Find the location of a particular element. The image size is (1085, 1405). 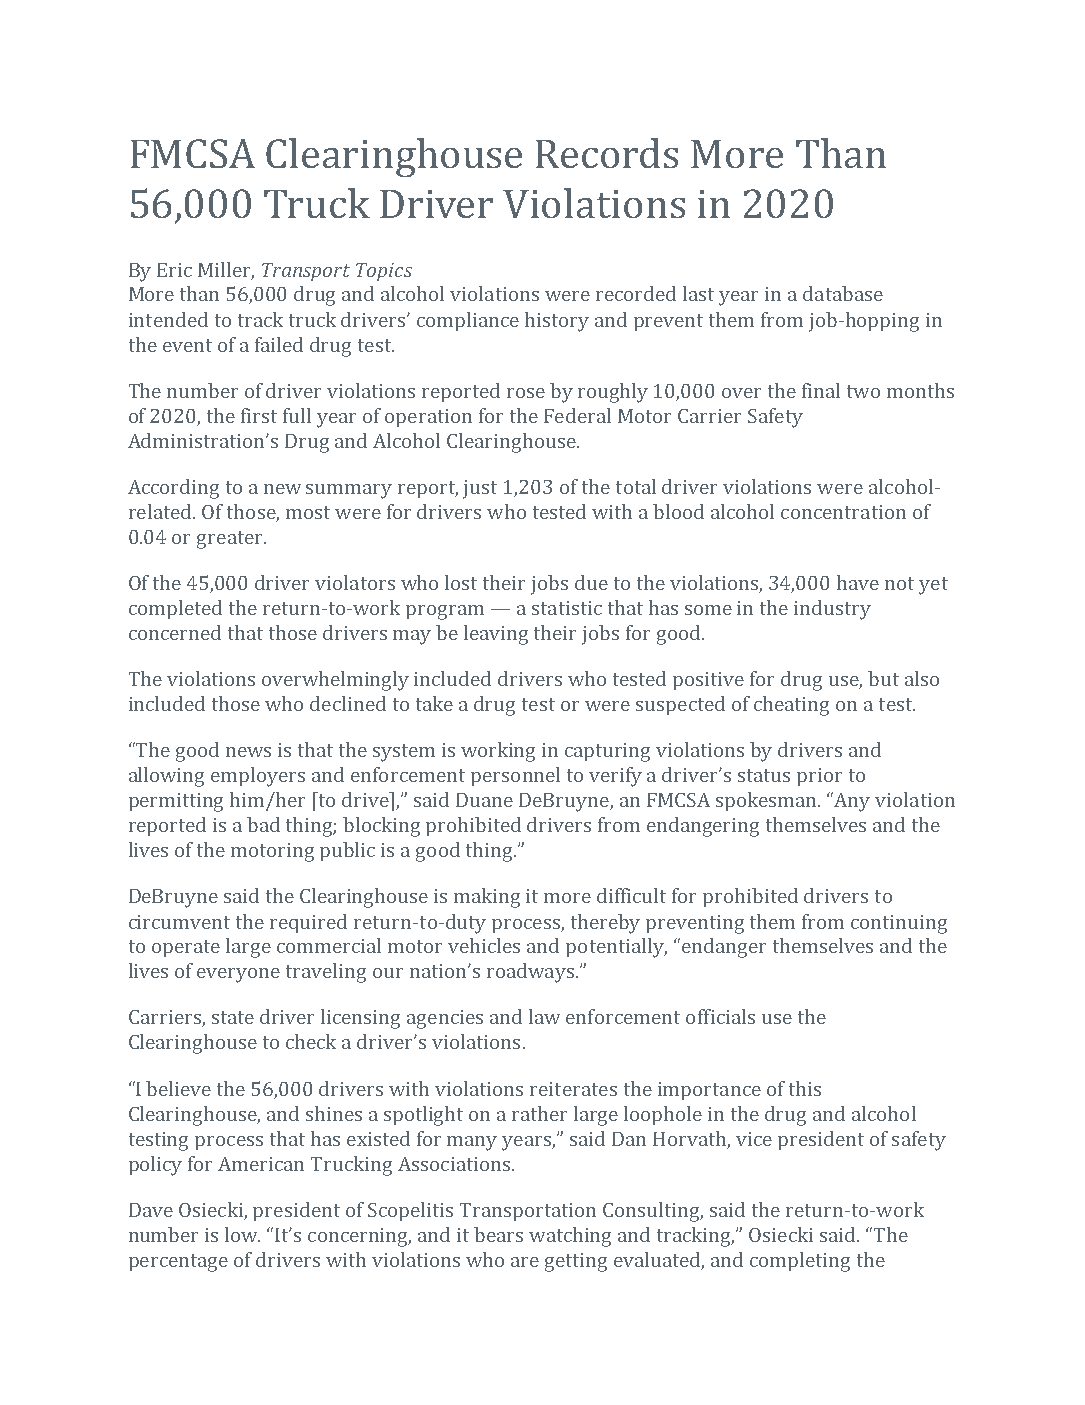

greater is located at coordinates (231, 540).
